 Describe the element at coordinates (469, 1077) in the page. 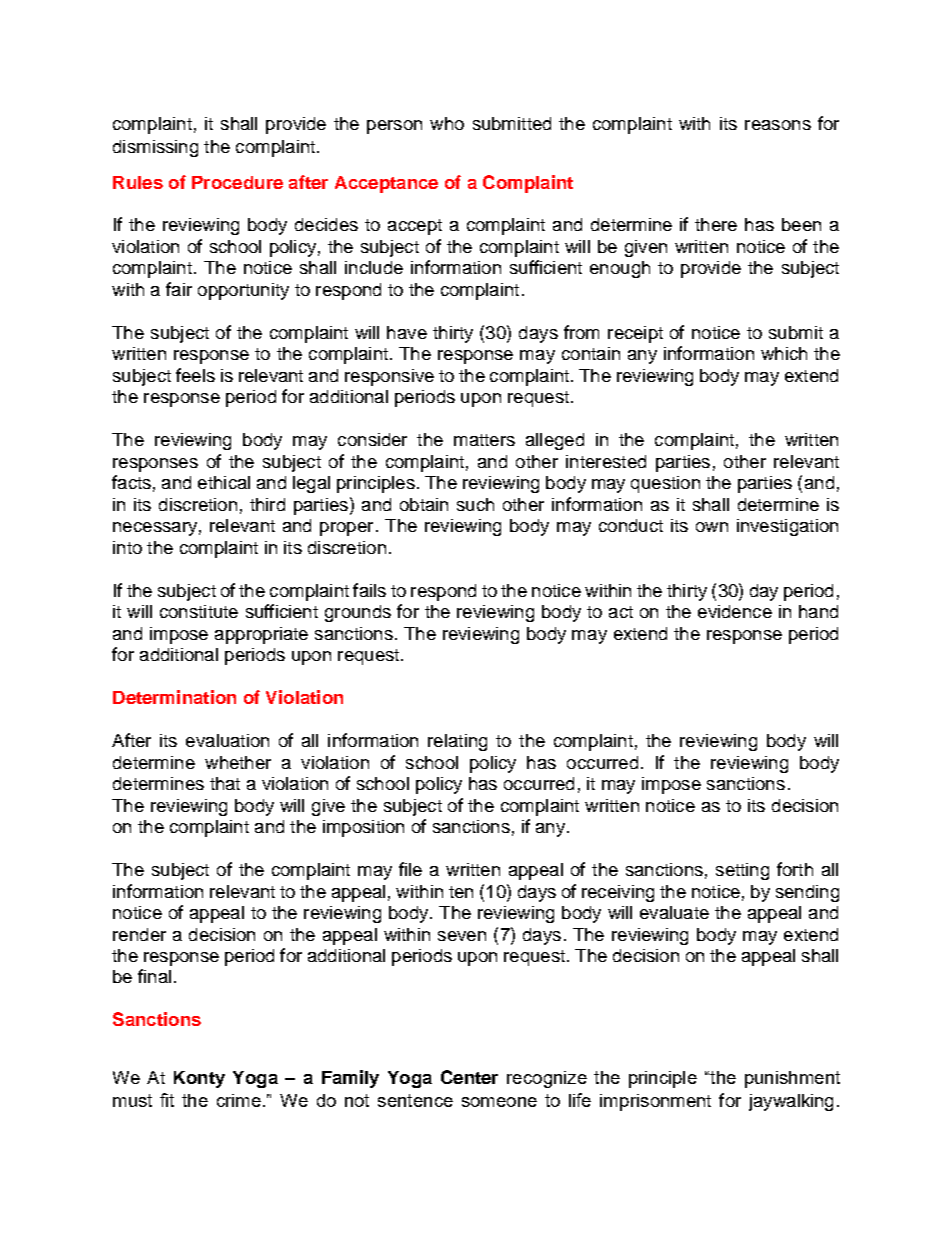

I see `Center` at that location.
